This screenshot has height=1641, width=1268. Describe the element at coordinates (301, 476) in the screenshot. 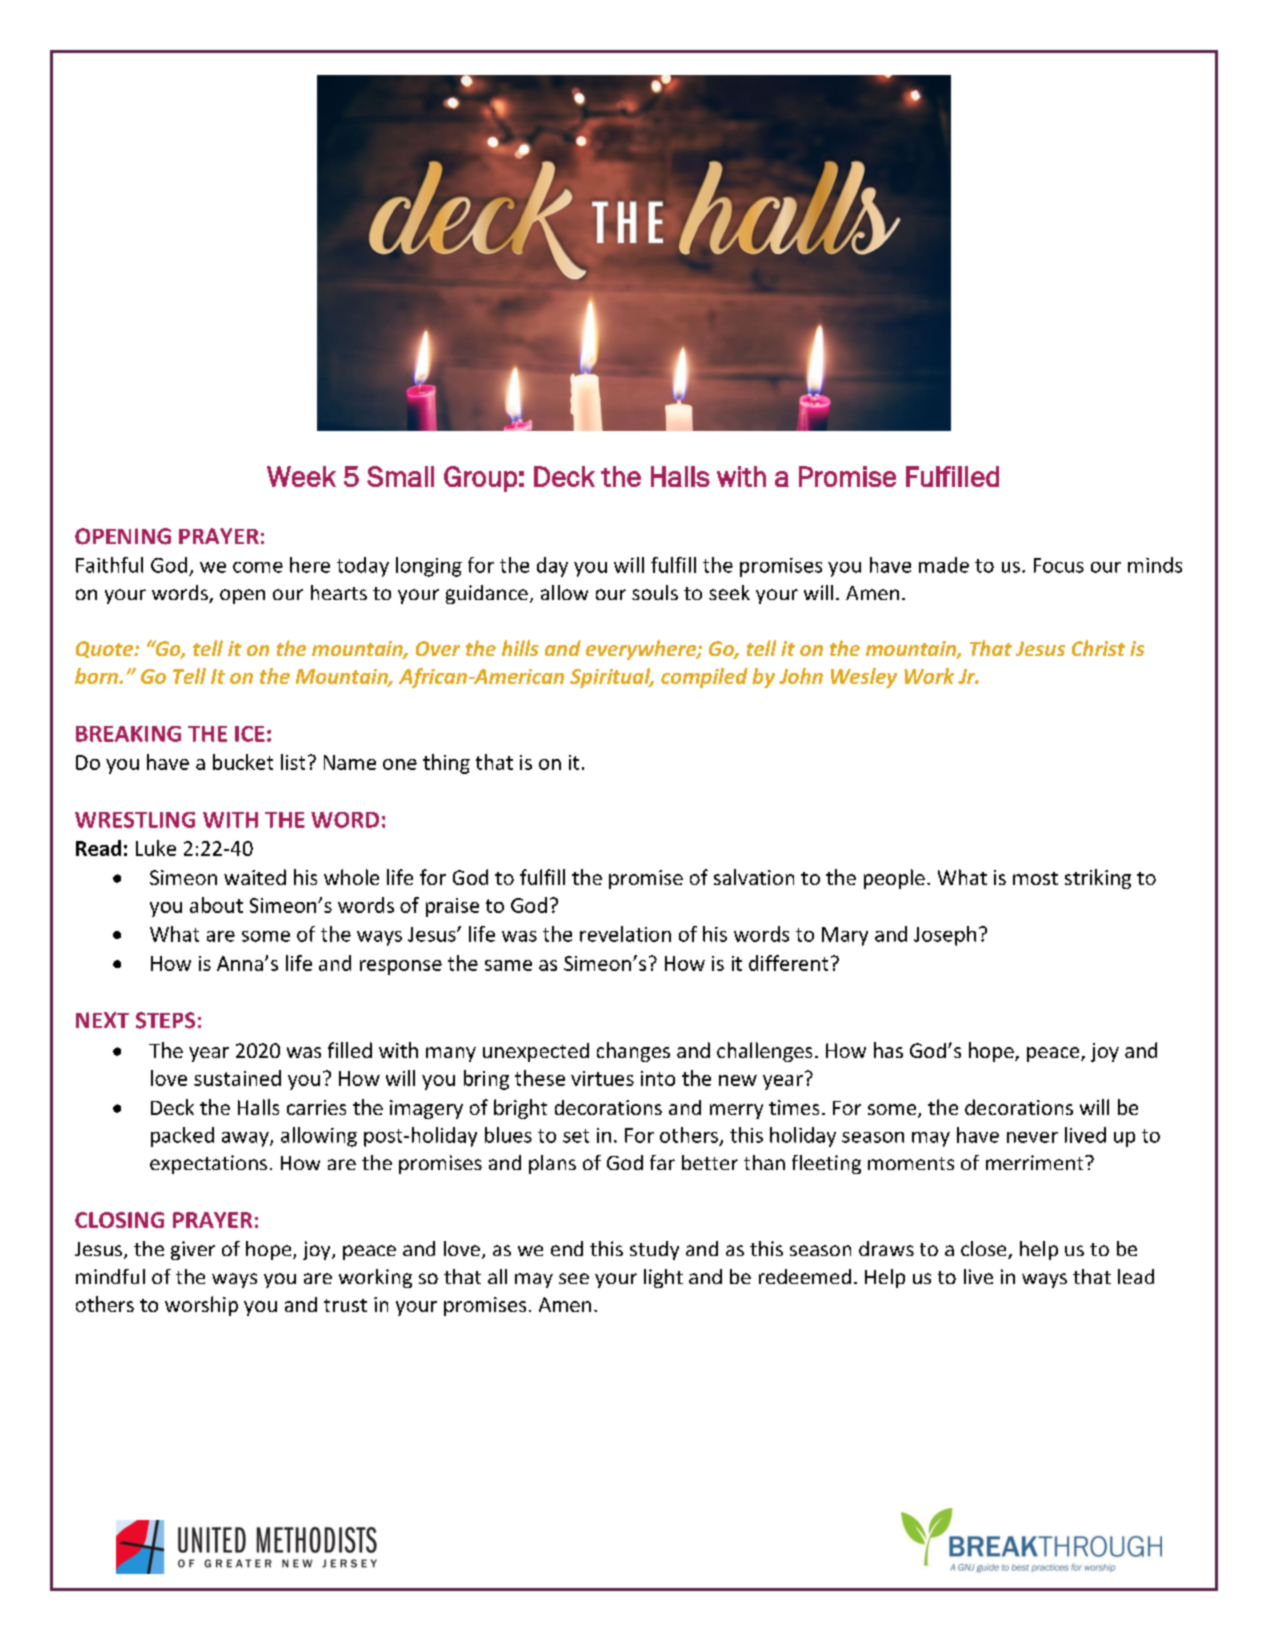

I see `Week` at that location.
